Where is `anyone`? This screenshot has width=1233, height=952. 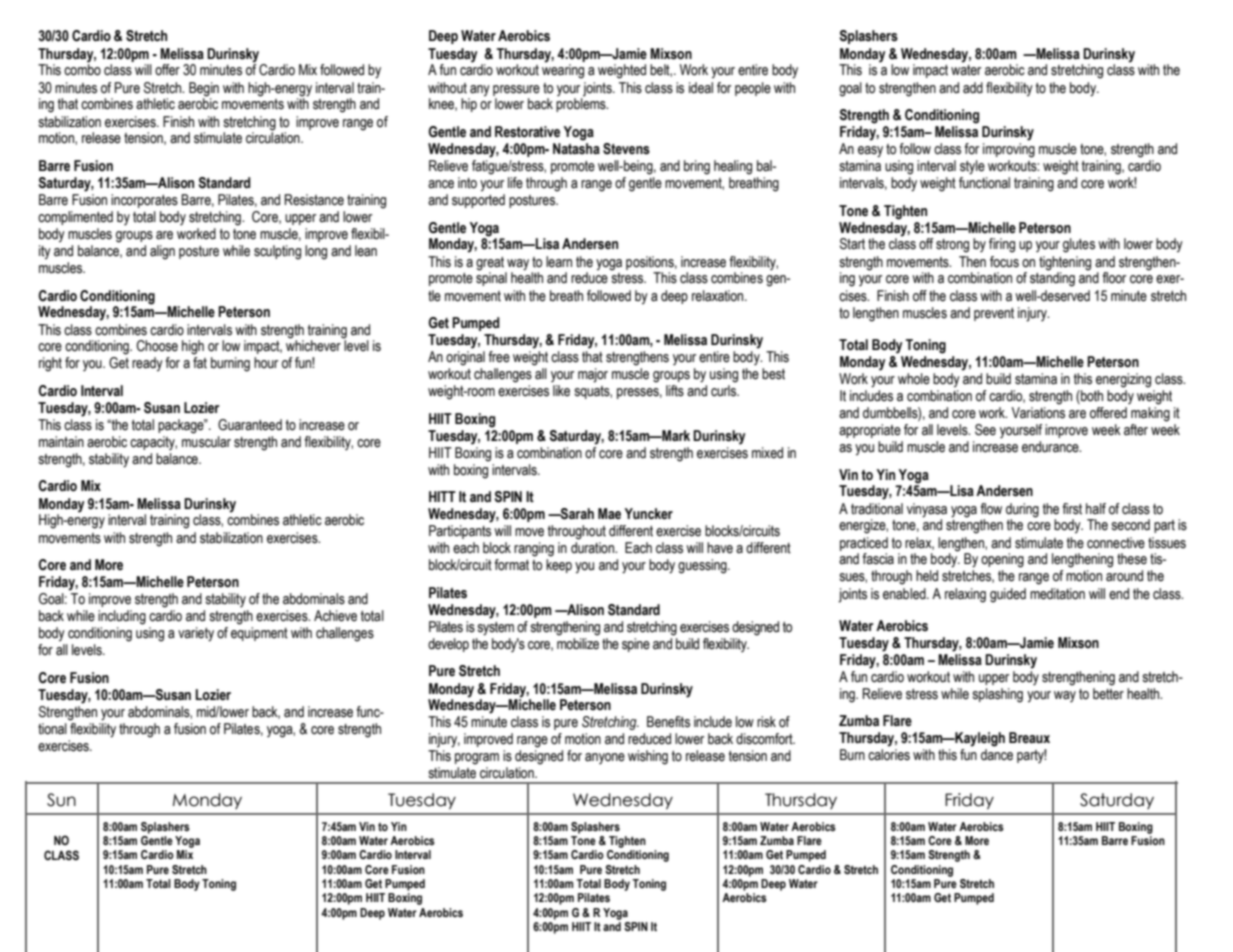 anyone is located at coordinates (605, 758).
